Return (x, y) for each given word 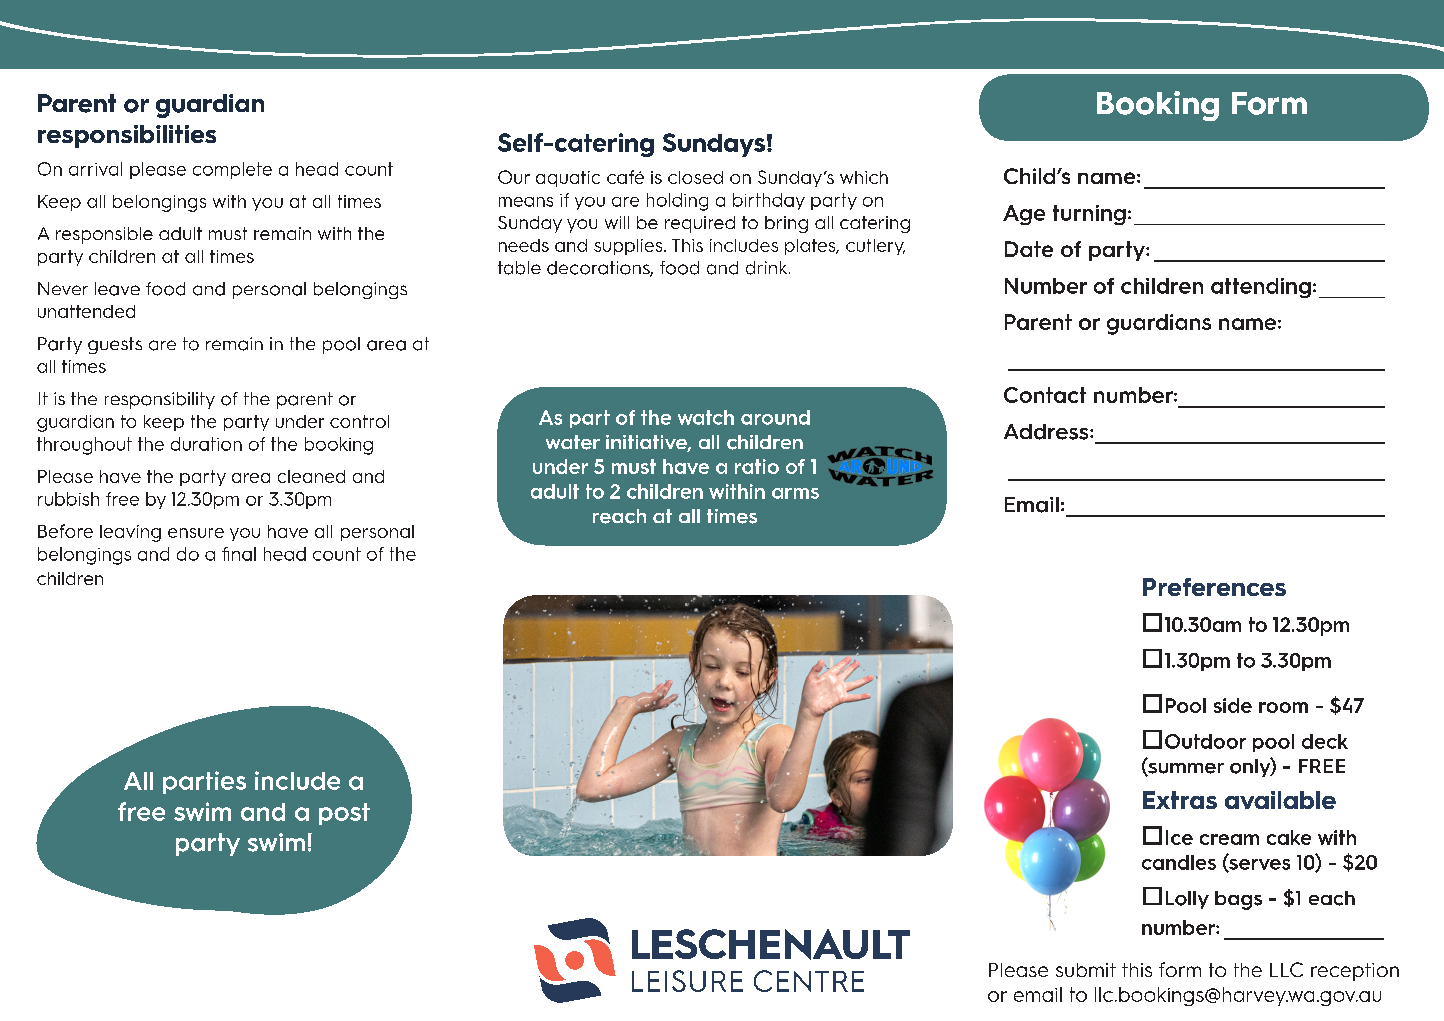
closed (695, 177)
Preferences (1214, 587)
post (344, 814)
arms (795, 493)
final (239, 554)
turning (1089, 215)
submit (1086, 970)
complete (232, 170)
